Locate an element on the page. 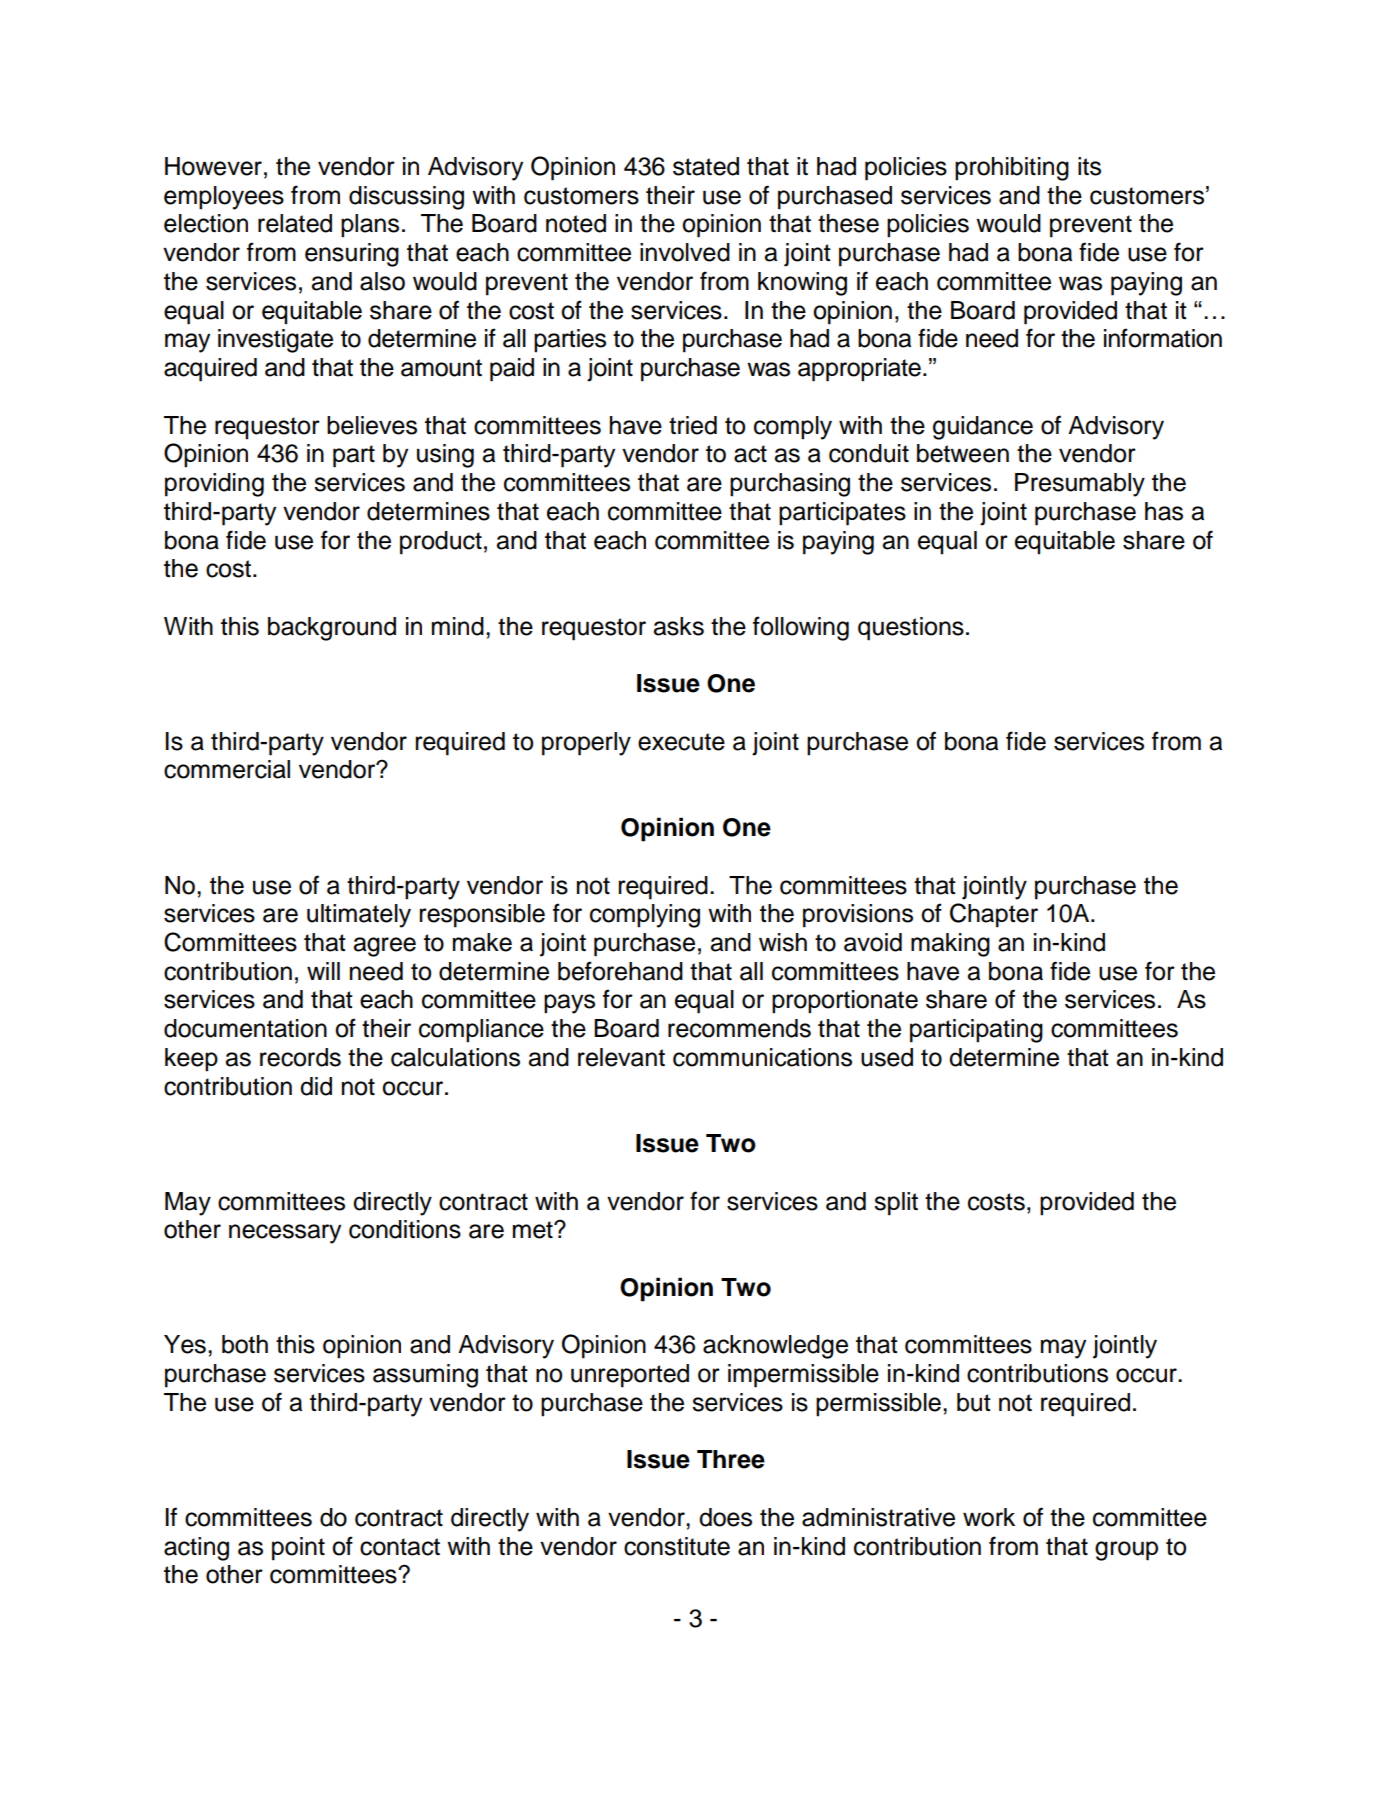 The width and height of the page is (1391, 1800). related is located at coordinates (295, 223).
